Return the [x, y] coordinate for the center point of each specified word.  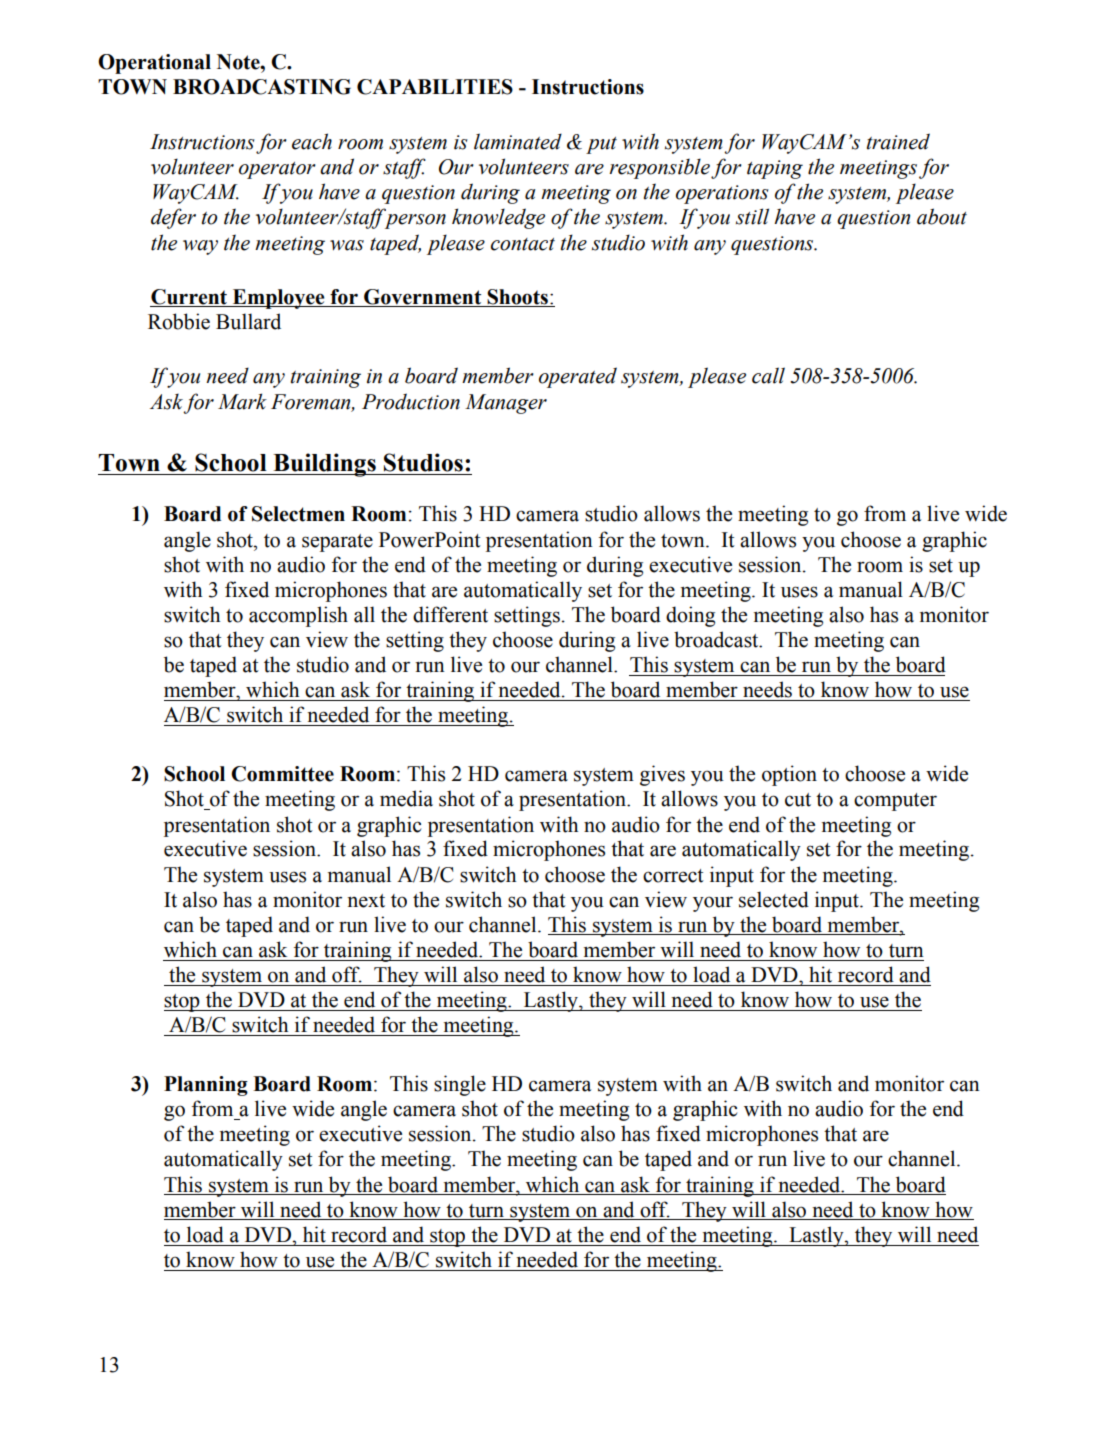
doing [690, 616]
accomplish [298, 616]
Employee [279, 299]
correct [673, 876]
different [450, 614]
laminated [518, 141]
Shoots [517, 297]
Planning [206, 1086]
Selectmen [298, 514]
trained [898, 141]
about [942, 216]
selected [774, 899]
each [312, 141]
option [789, 775]
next [366, 901]
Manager [506, 404]
